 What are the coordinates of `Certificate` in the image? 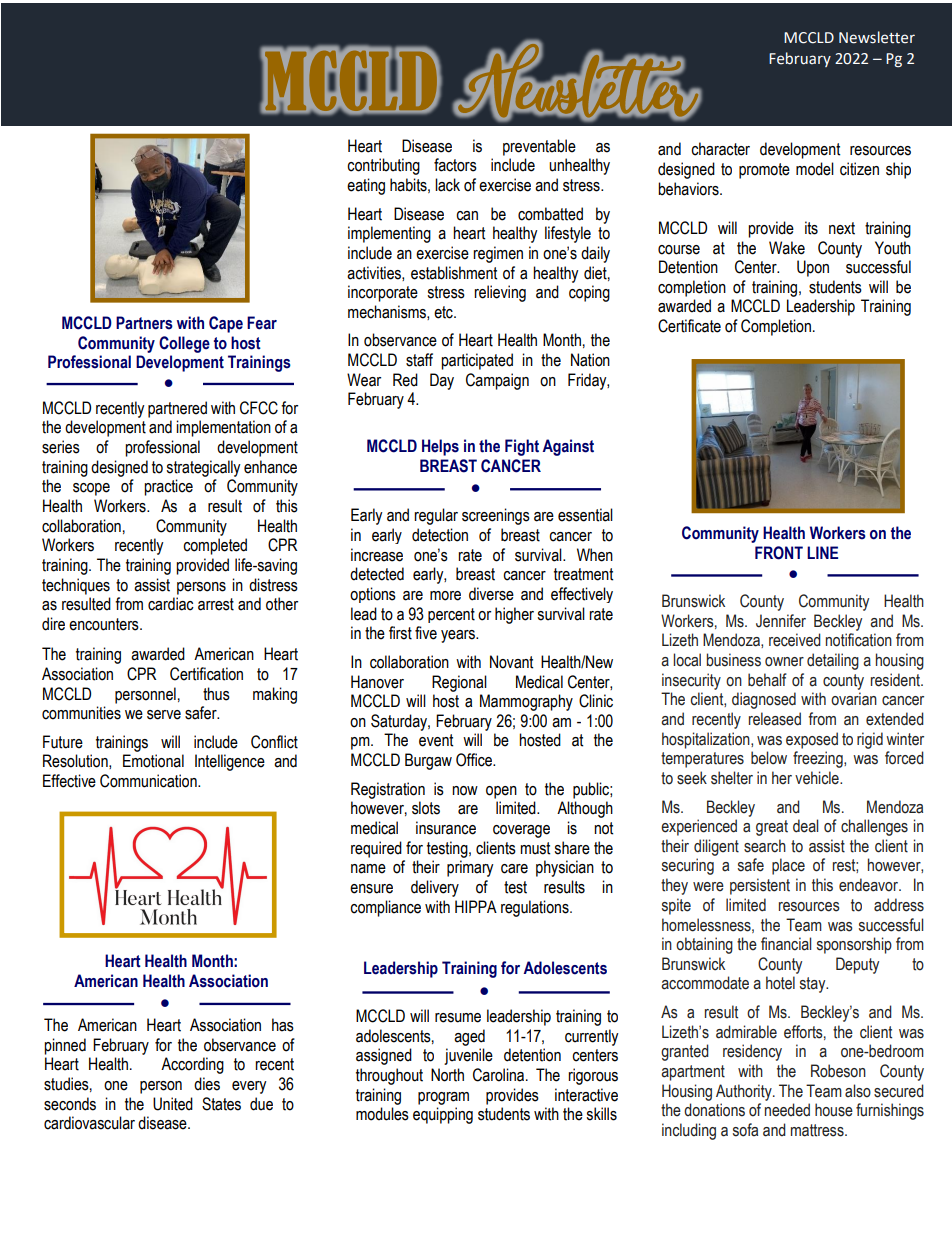 It's located at (689, 326).
